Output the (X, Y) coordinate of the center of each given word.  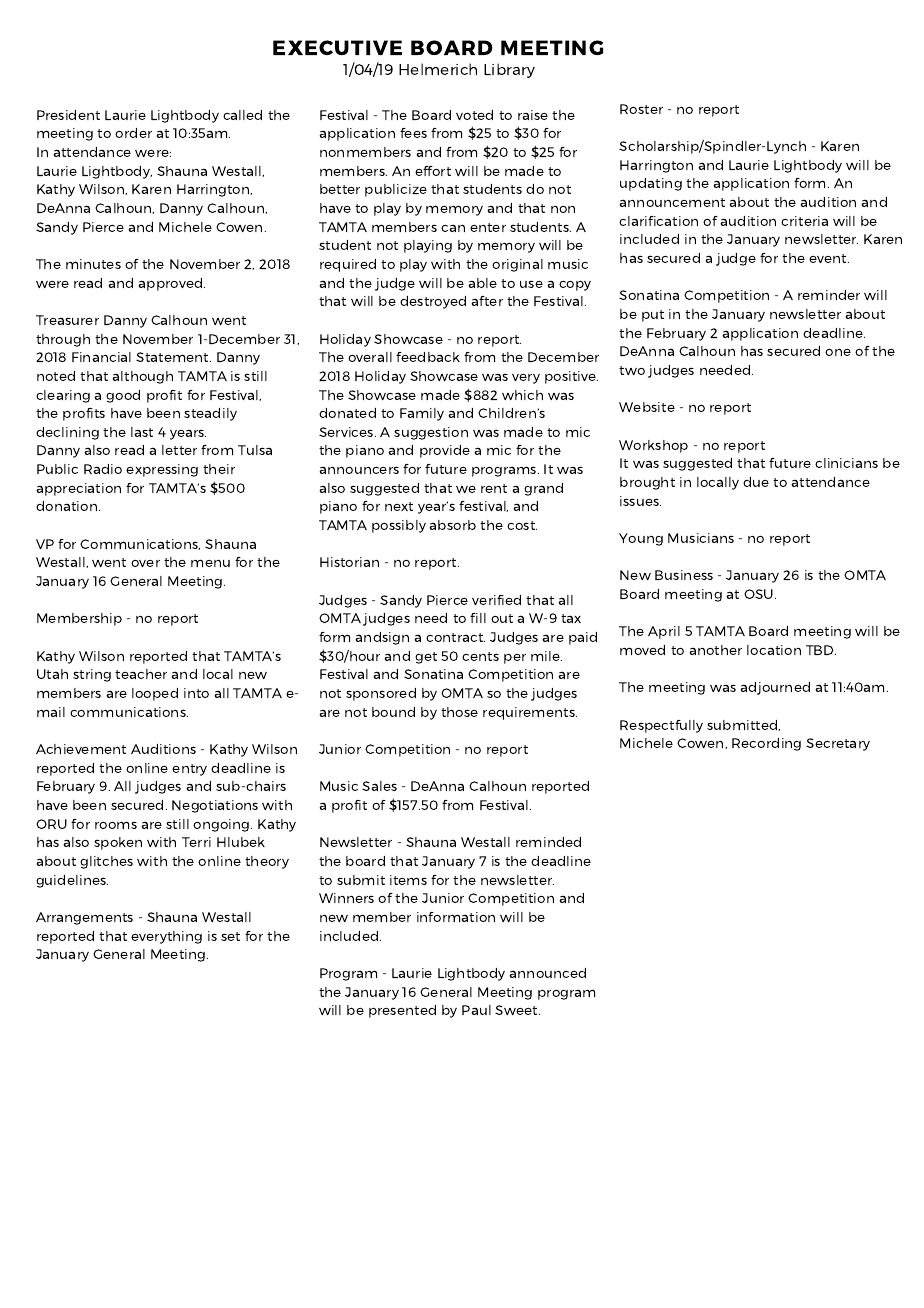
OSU (760, 594)
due (756, 482)
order (133, 133)
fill (478, 618)
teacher (141, 674)
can (453, 228)
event (829, 258)
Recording (766, 744)
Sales (379, 786)
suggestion (431, 433)
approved (171, 284)
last (142, 432)
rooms (116, 825)
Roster (641, 109)
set (230, 936)
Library (509, 70)
